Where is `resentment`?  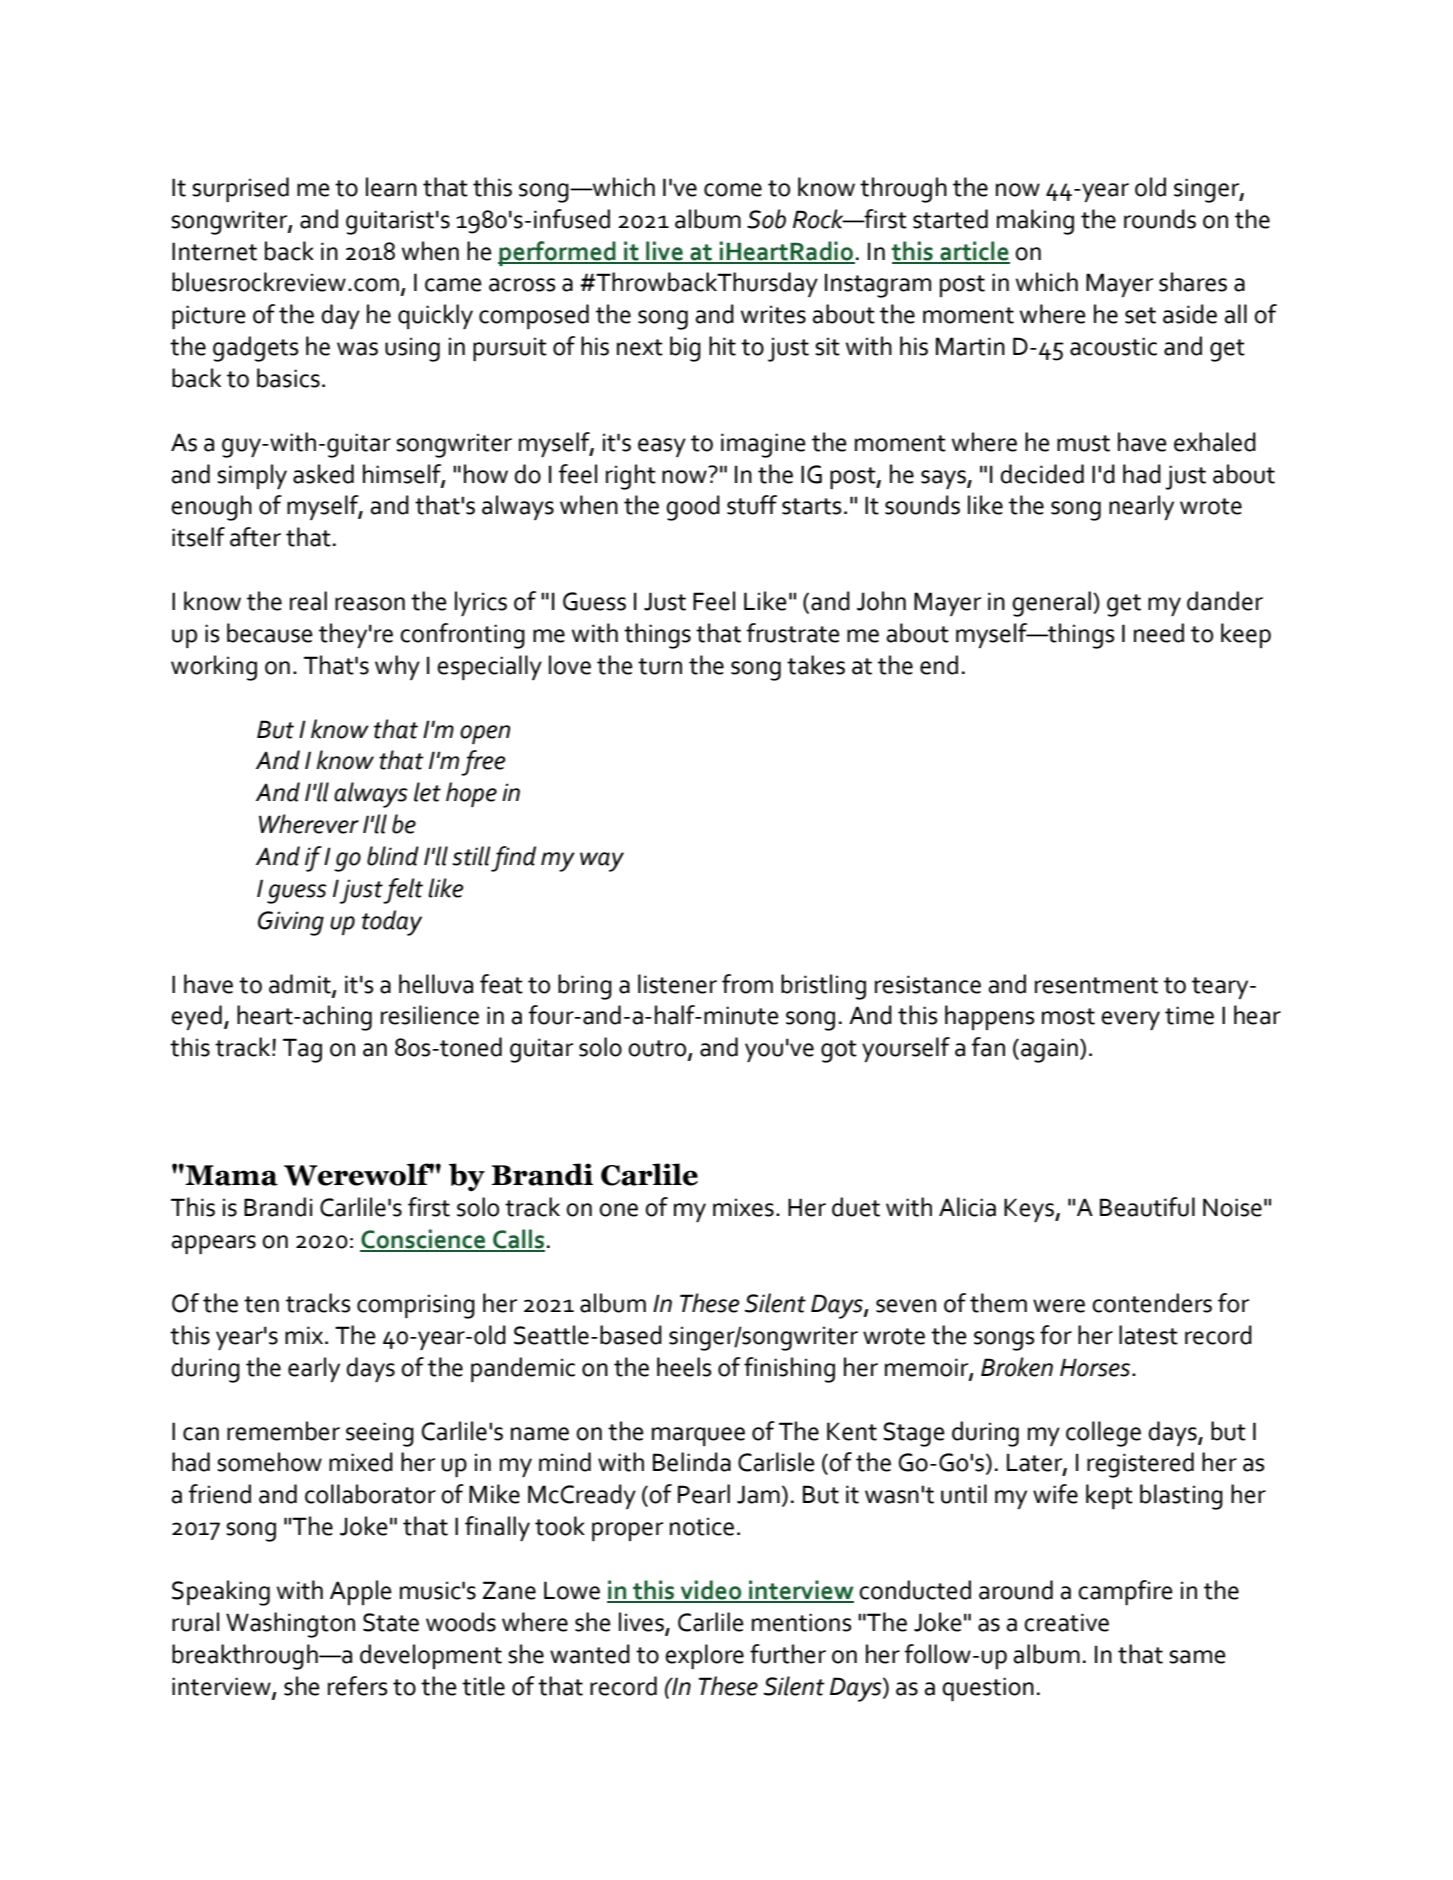
resentment is located at coordinates (1096, 985).
